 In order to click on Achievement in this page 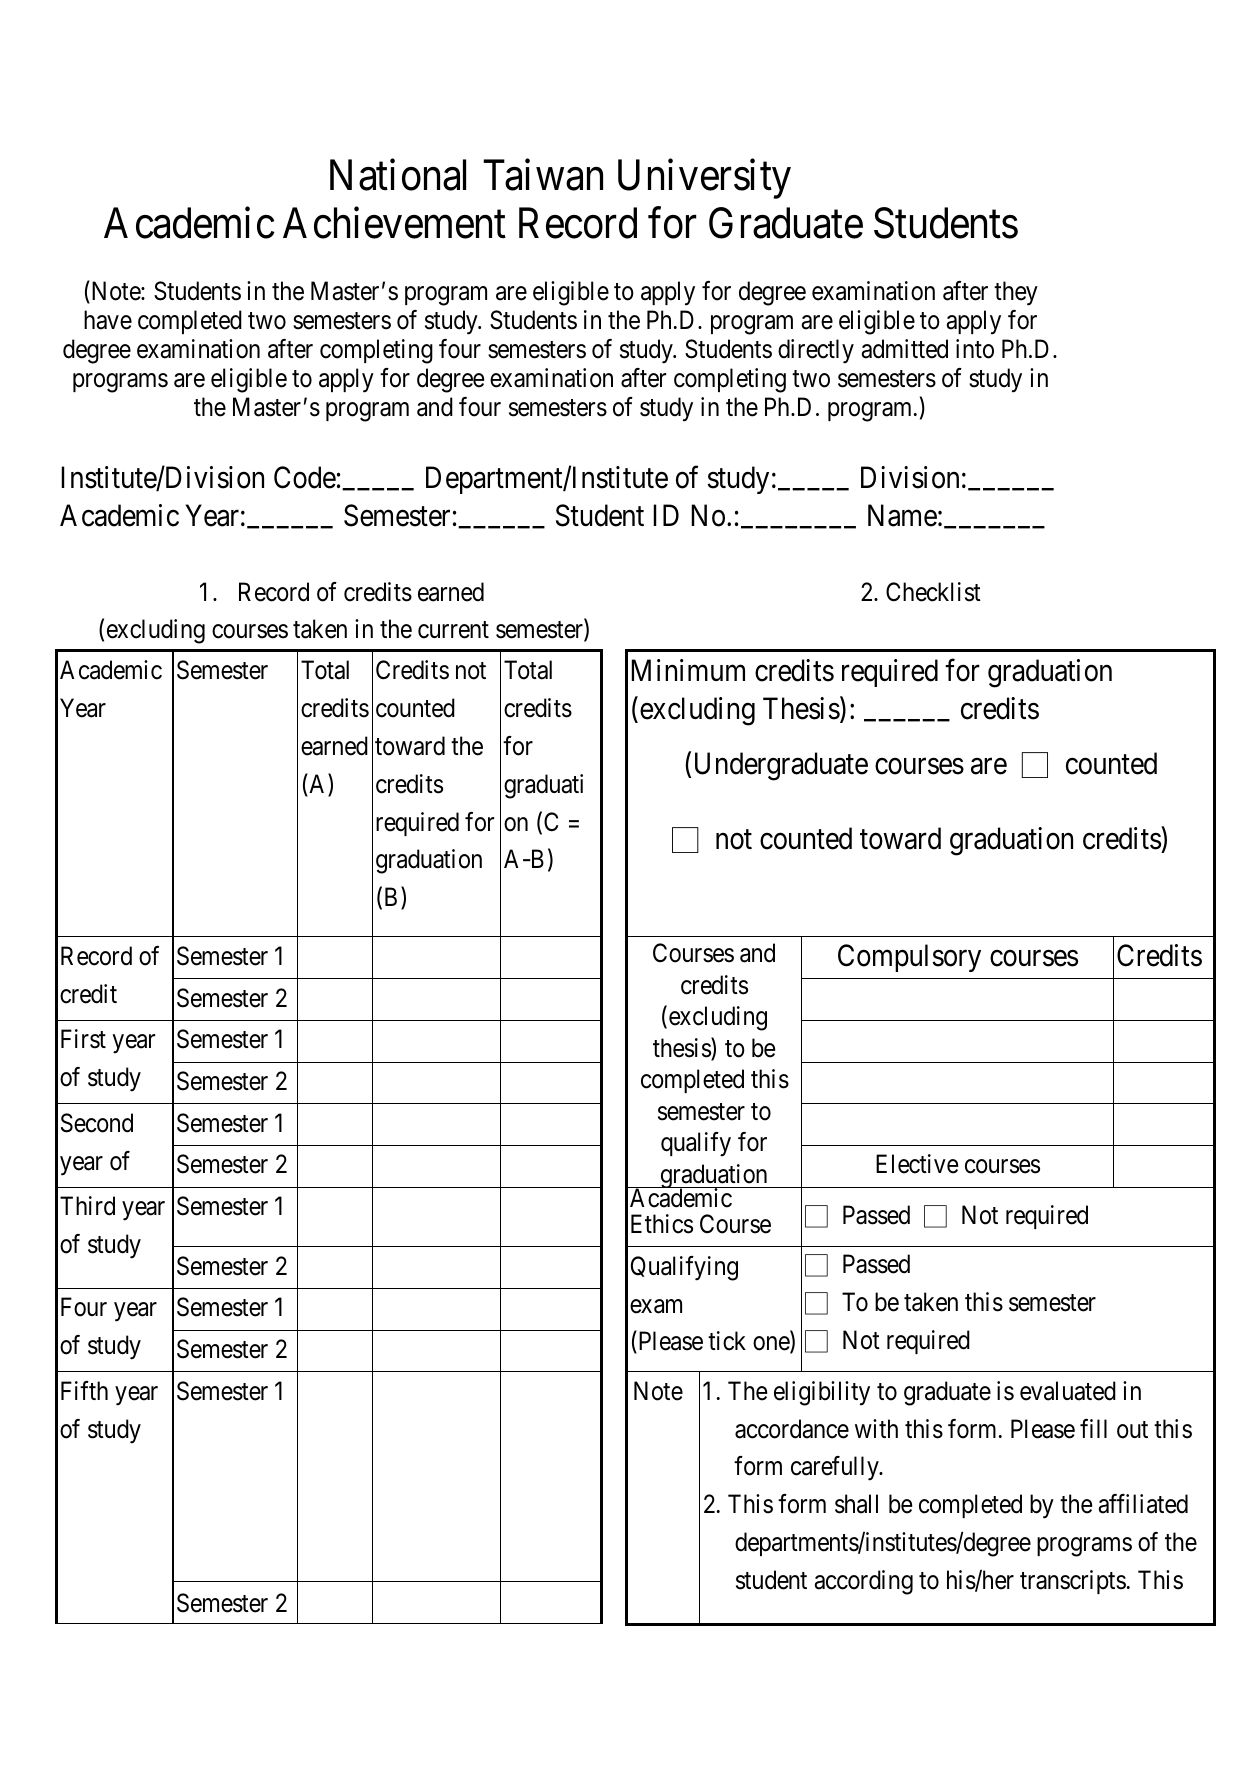, I will do `click(394, 223)`.
